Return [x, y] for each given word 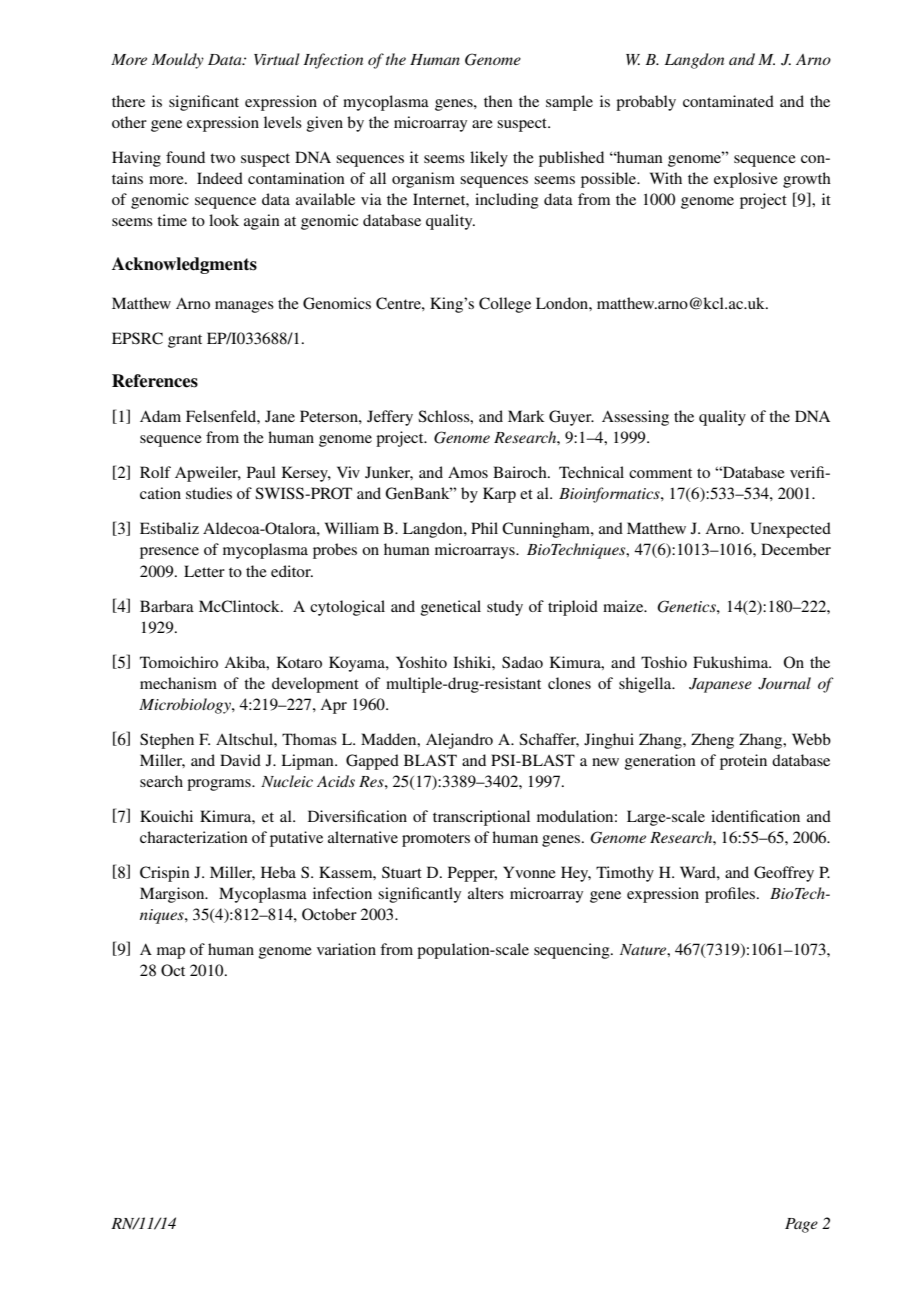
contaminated [728, 101]
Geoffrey [784, 874]
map [171, 953]
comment [660, 473]
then [498, 101]
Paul [261, 472]
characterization [194, 837]
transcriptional [481, 818]
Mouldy [178, 61]
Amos [468, 472]
